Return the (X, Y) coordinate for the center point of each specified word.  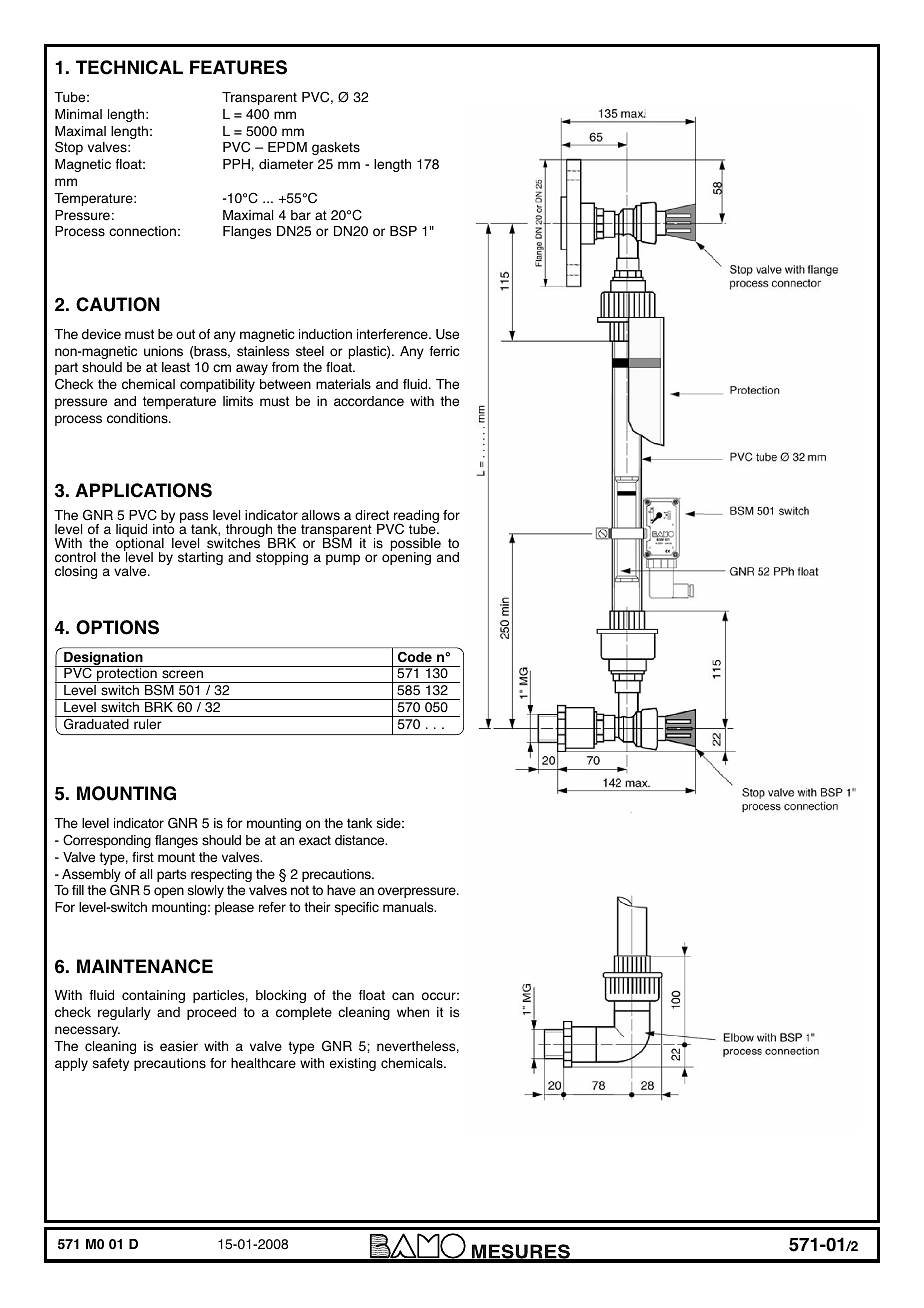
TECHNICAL (129, 67)
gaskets (336, 148)
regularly (124, 1013)
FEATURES (238, 67)
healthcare (263, 1063)
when (413, 1012)
